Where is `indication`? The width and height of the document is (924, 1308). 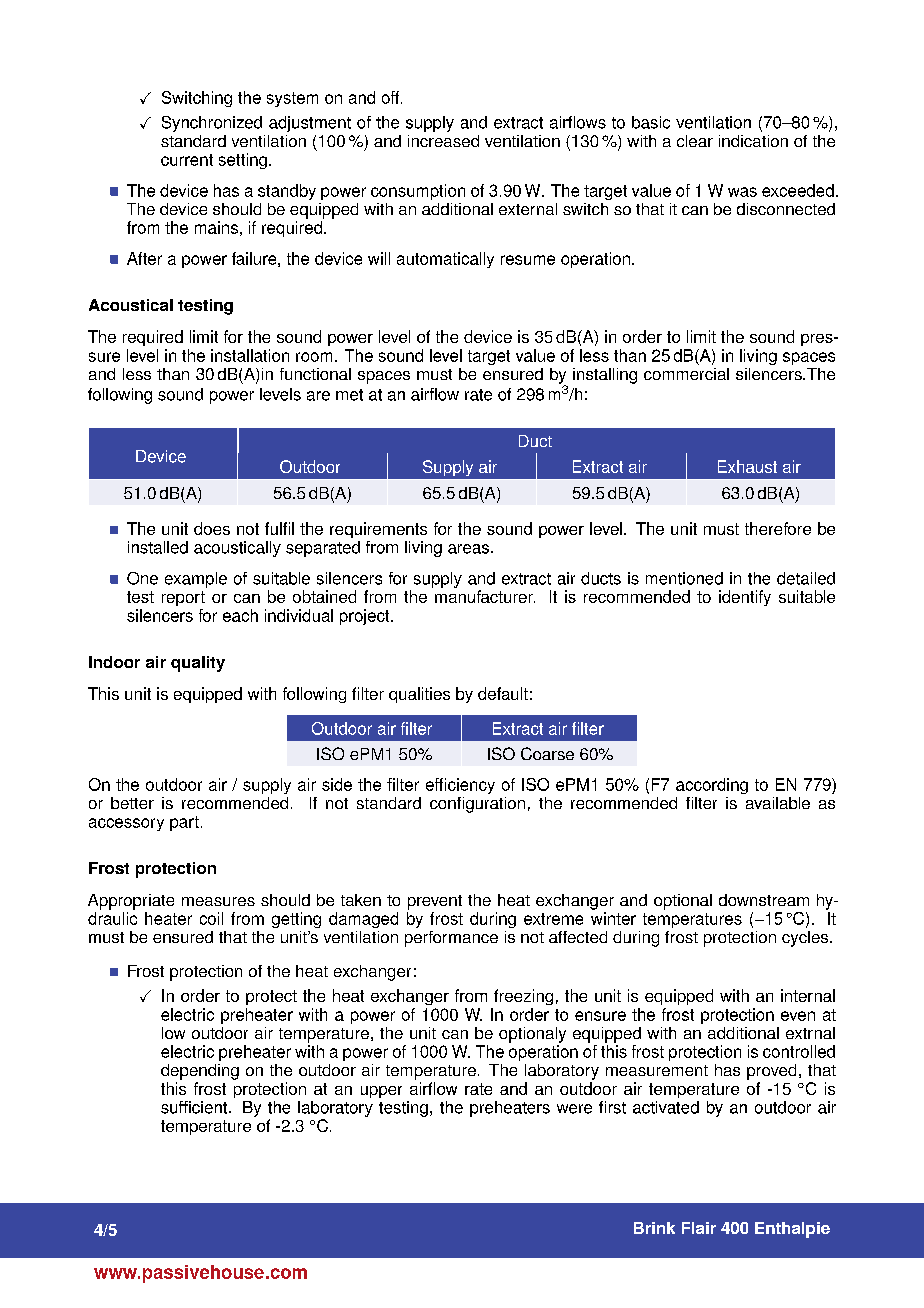
indication is located at coordinates (753, 141).
